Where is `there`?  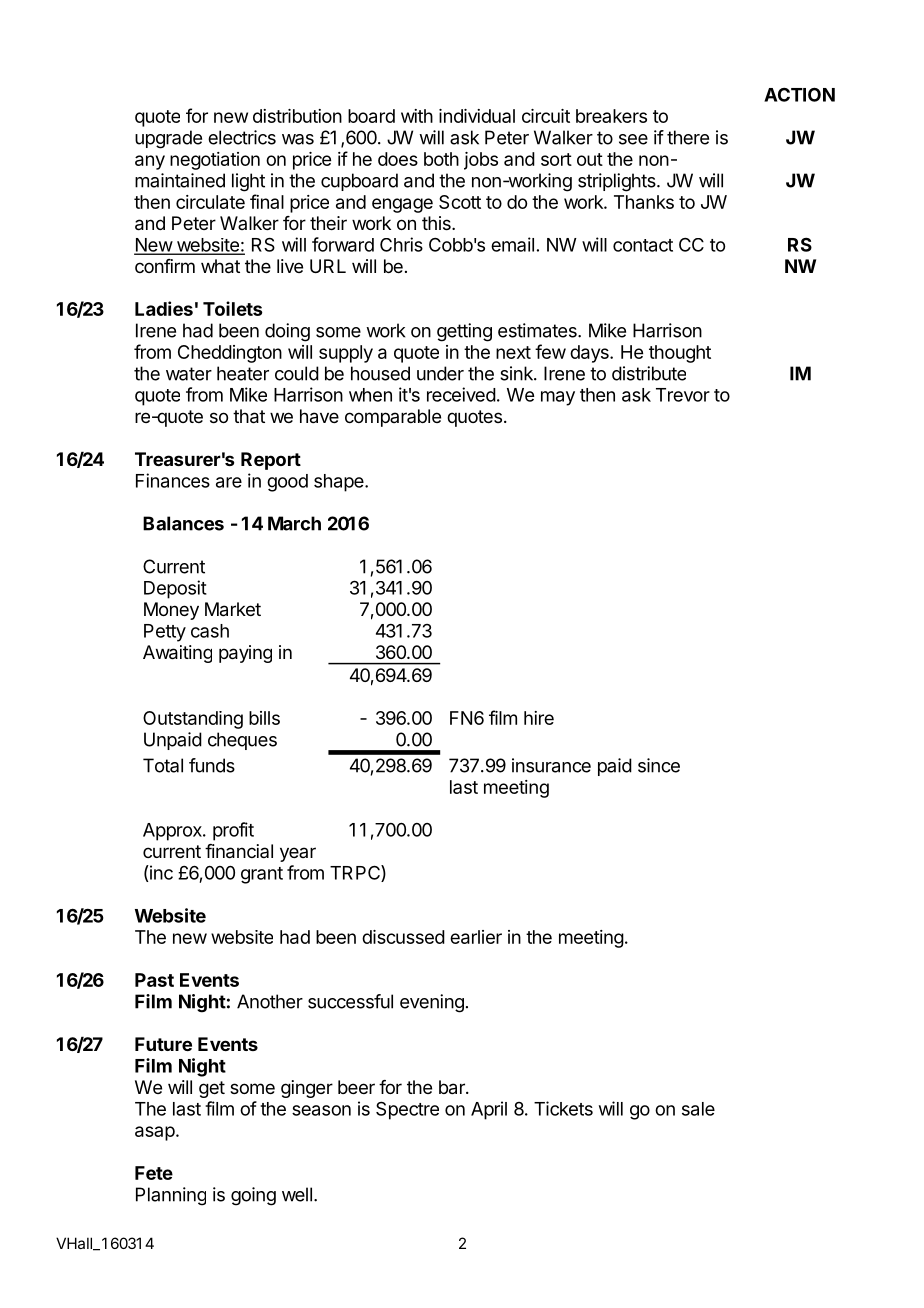 there is located at coordinates (688, 137).
